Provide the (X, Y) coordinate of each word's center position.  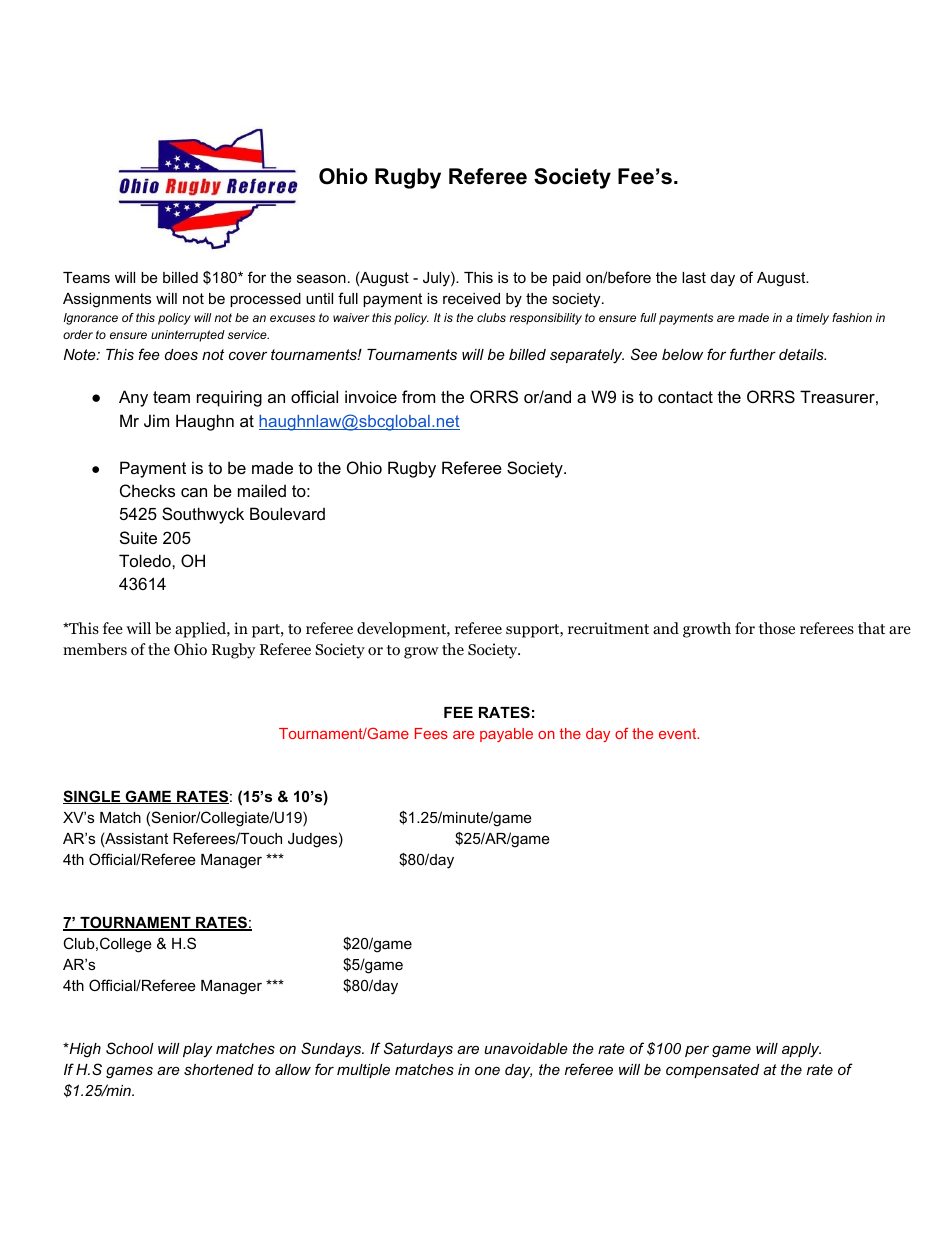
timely (812, 319)
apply (801, 1050)
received (471, 298)
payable (506, 735)
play (197, 1050)
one (487, 1070)
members (95, 649)
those (777, 628)
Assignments (107, 300)
